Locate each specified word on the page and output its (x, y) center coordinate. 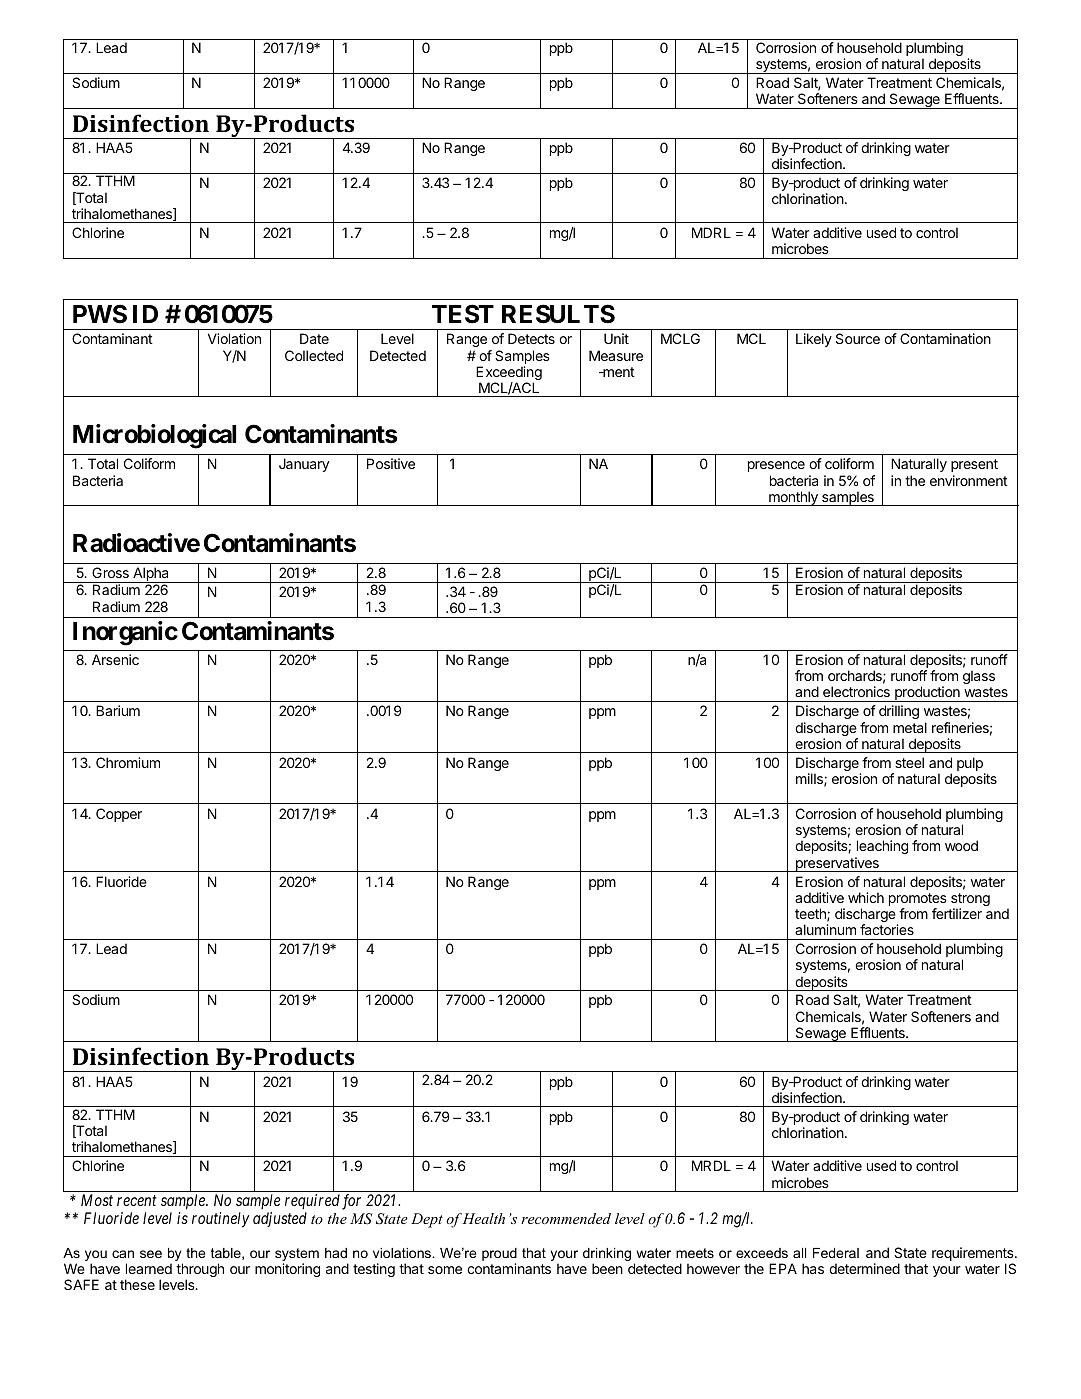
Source (858, 338)
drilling (899, 712)
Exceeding (509, 374)
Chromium (128, 762)
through (200, 1271)
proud (499, 1254)
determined (864, 1268)
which (866, 897)
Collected (314, 355)
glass (979, 677)
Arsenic (115, 659)
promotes (918, 901)
